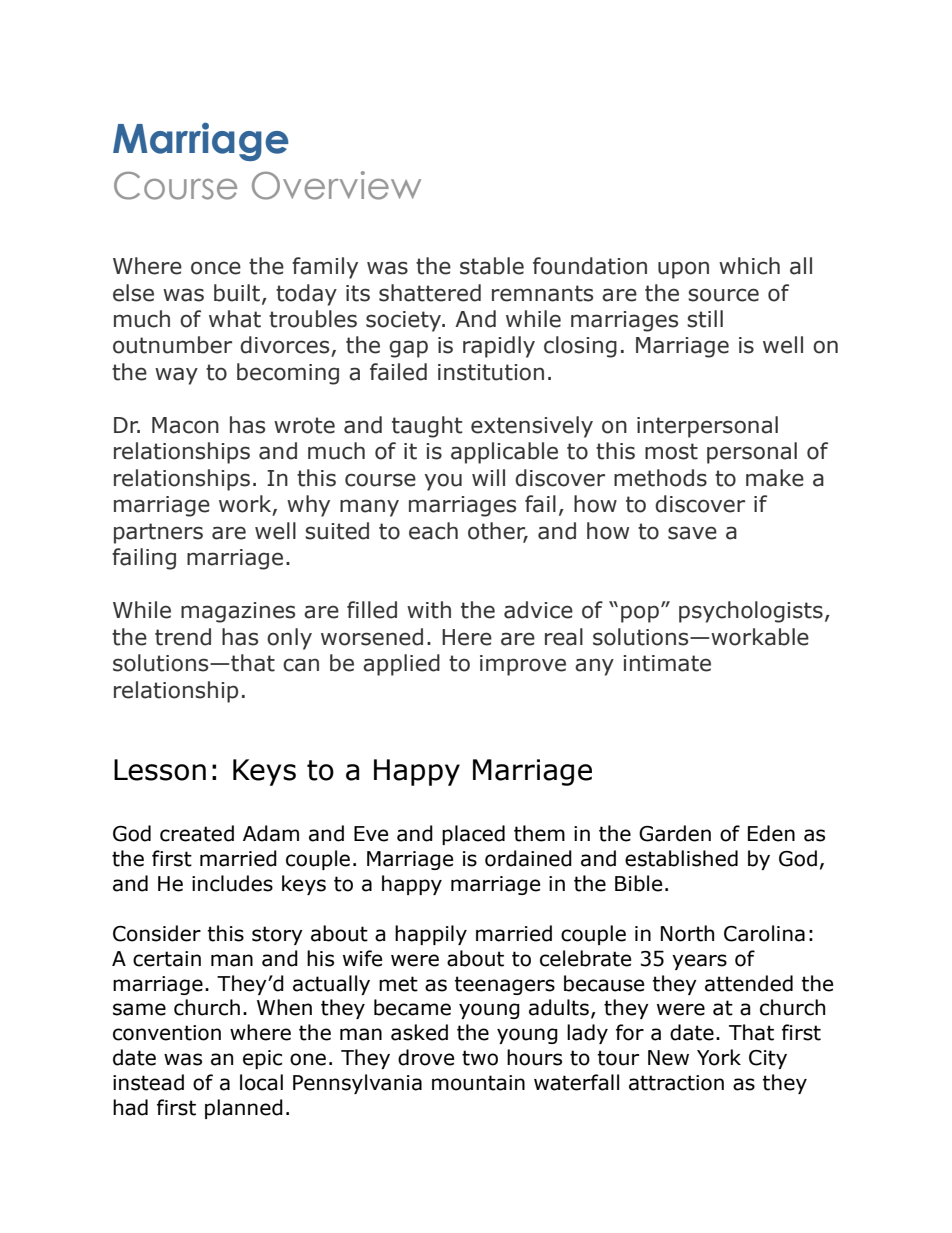 This page has width=952, height=1233. Describe the element at coordinates (185, 425) in the page. I see `Macon` at that location.
